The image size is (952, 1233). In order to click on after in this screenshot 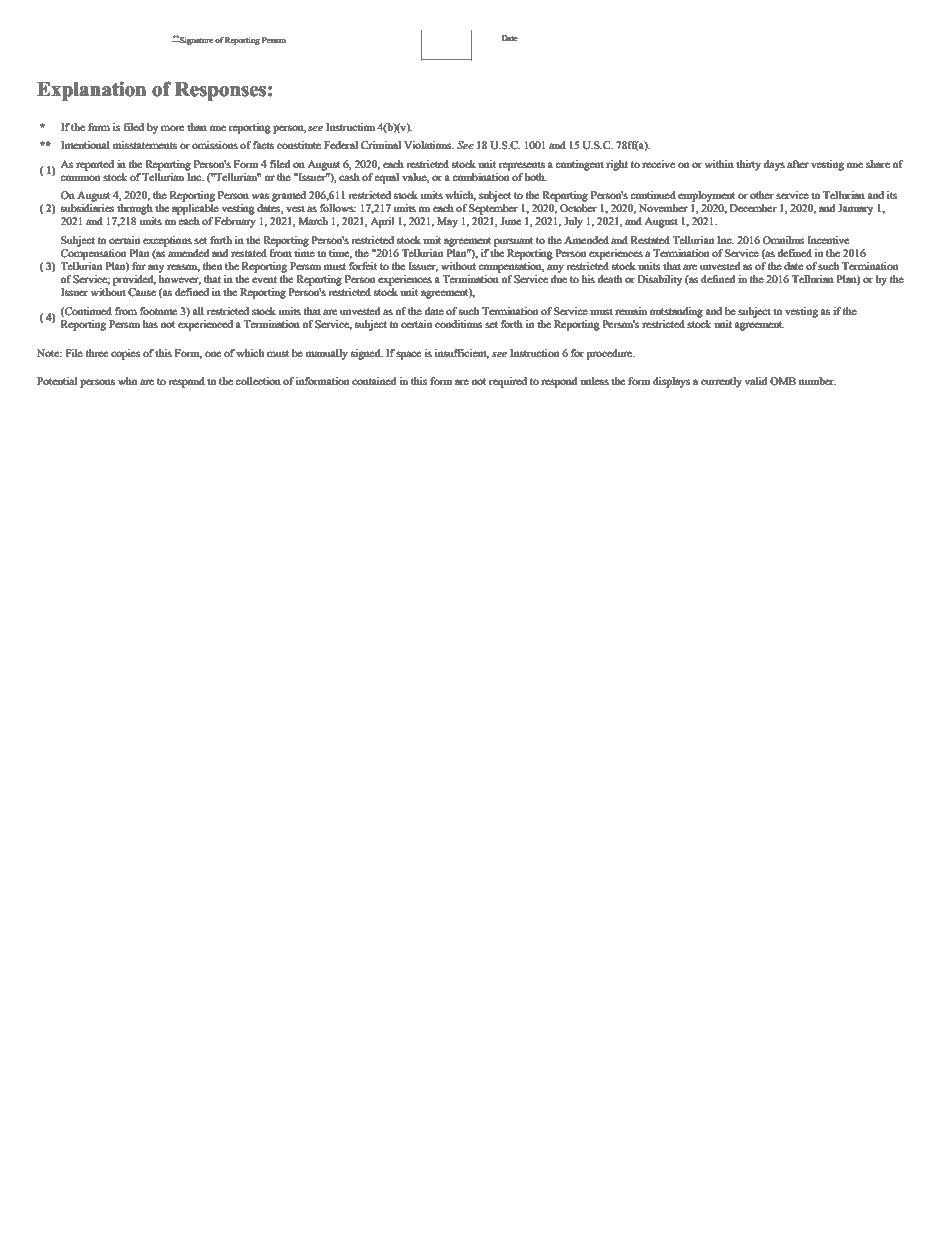, I will do `click(797, 164)`.
